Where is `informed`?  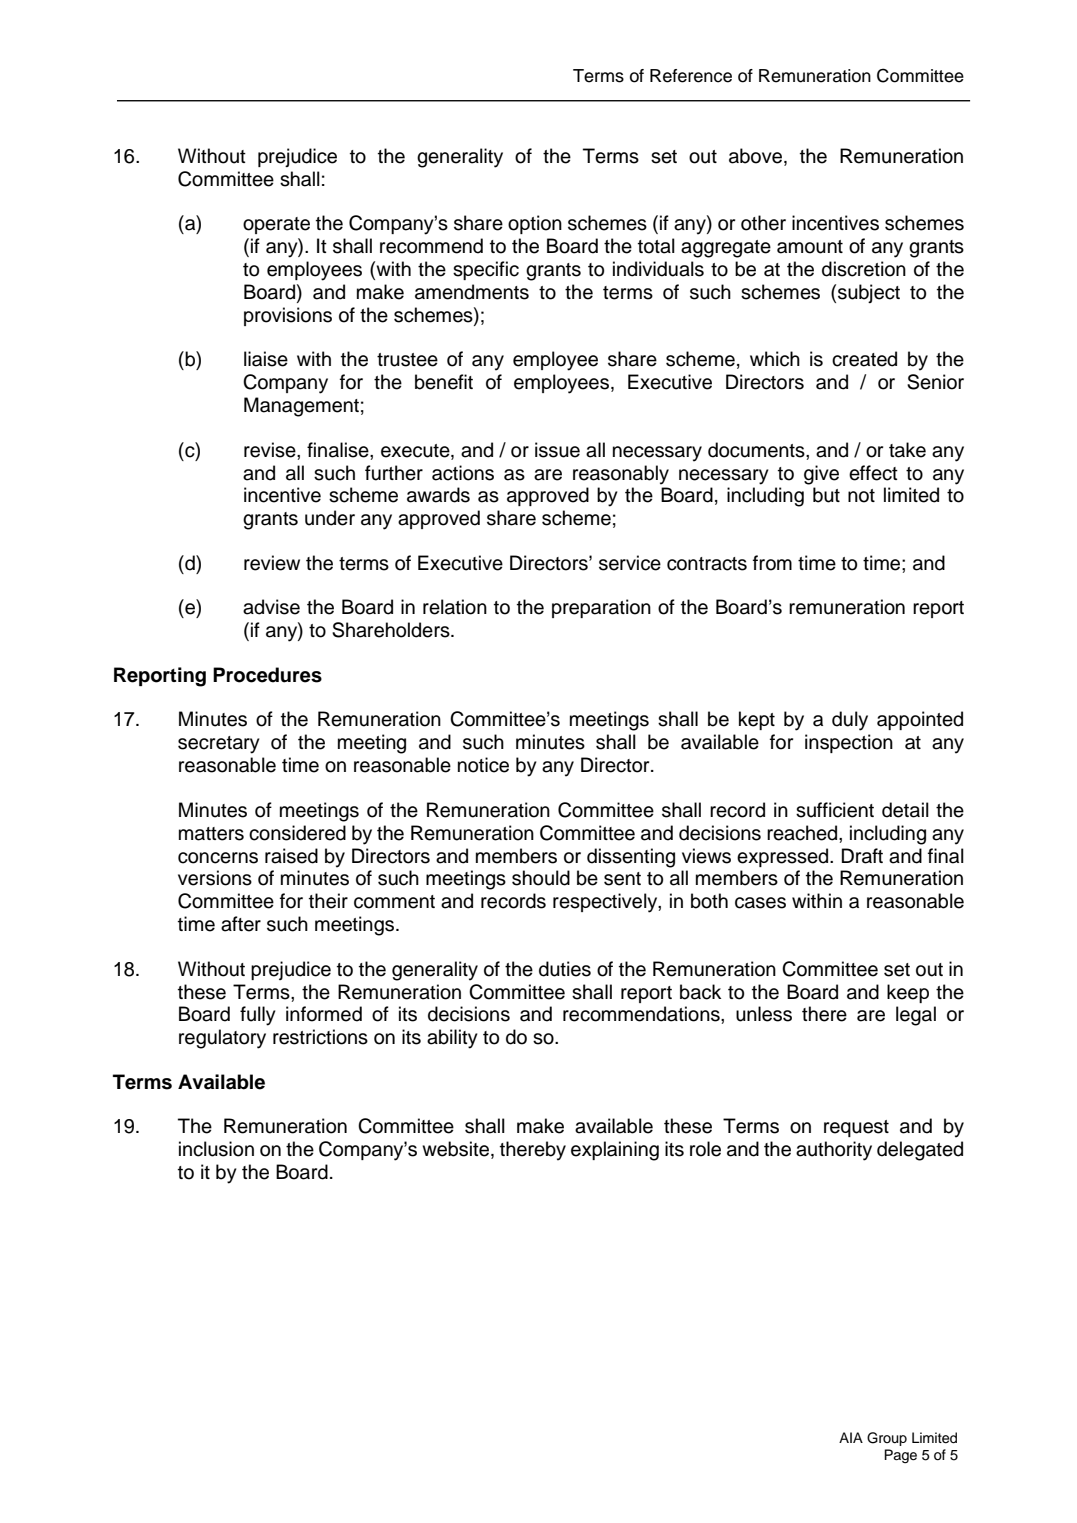 informed is located at coordinates (324, 1014).
